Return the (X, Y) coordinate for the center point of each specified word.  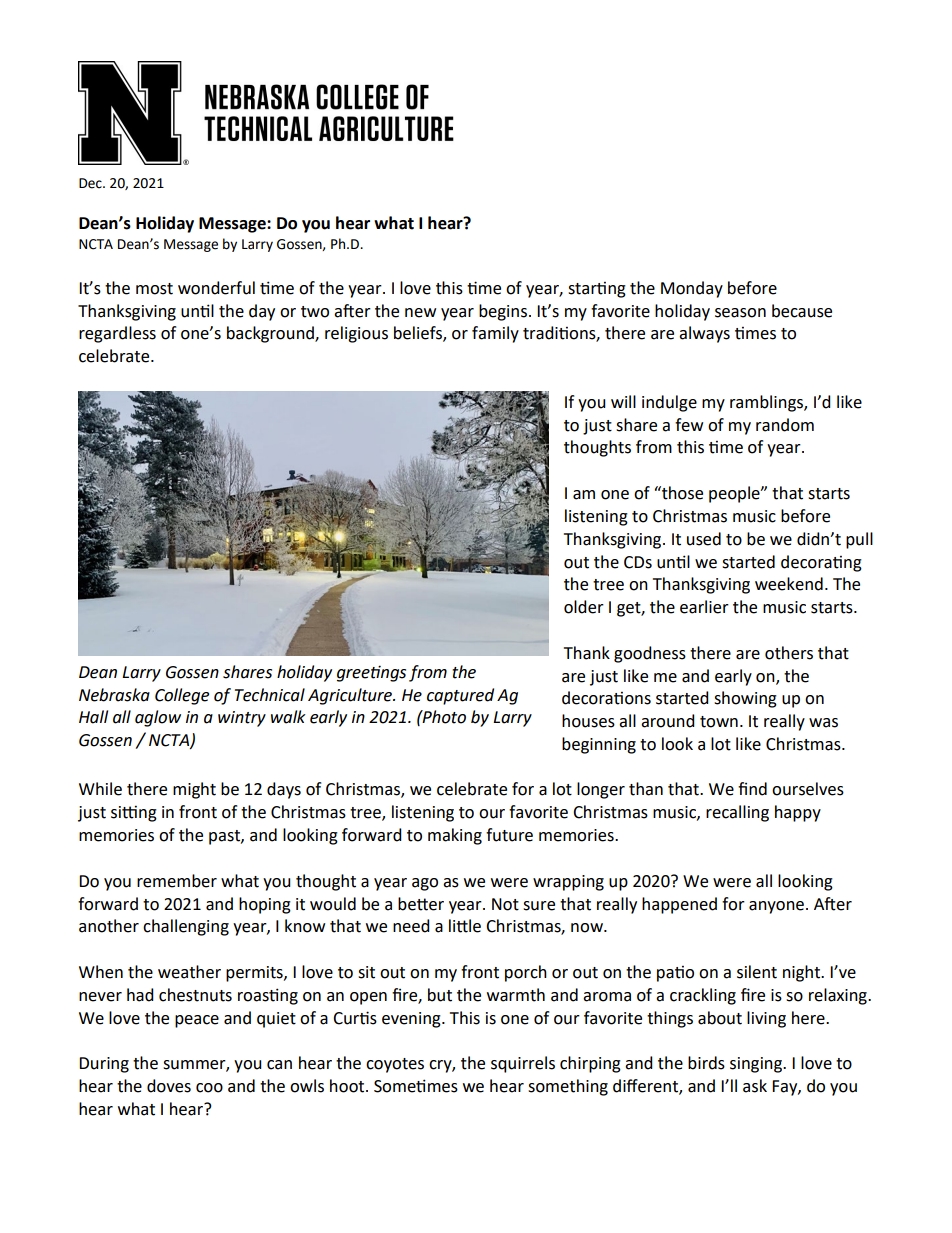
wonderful (216, 288)
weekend (789, 584)
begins (503, 312)
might (194, 790)
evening (412, 1020)
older (584, 607)
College (182, 696)
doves (169, 1086)
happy (798, 813)
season (740, 313)
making (455, 836)
